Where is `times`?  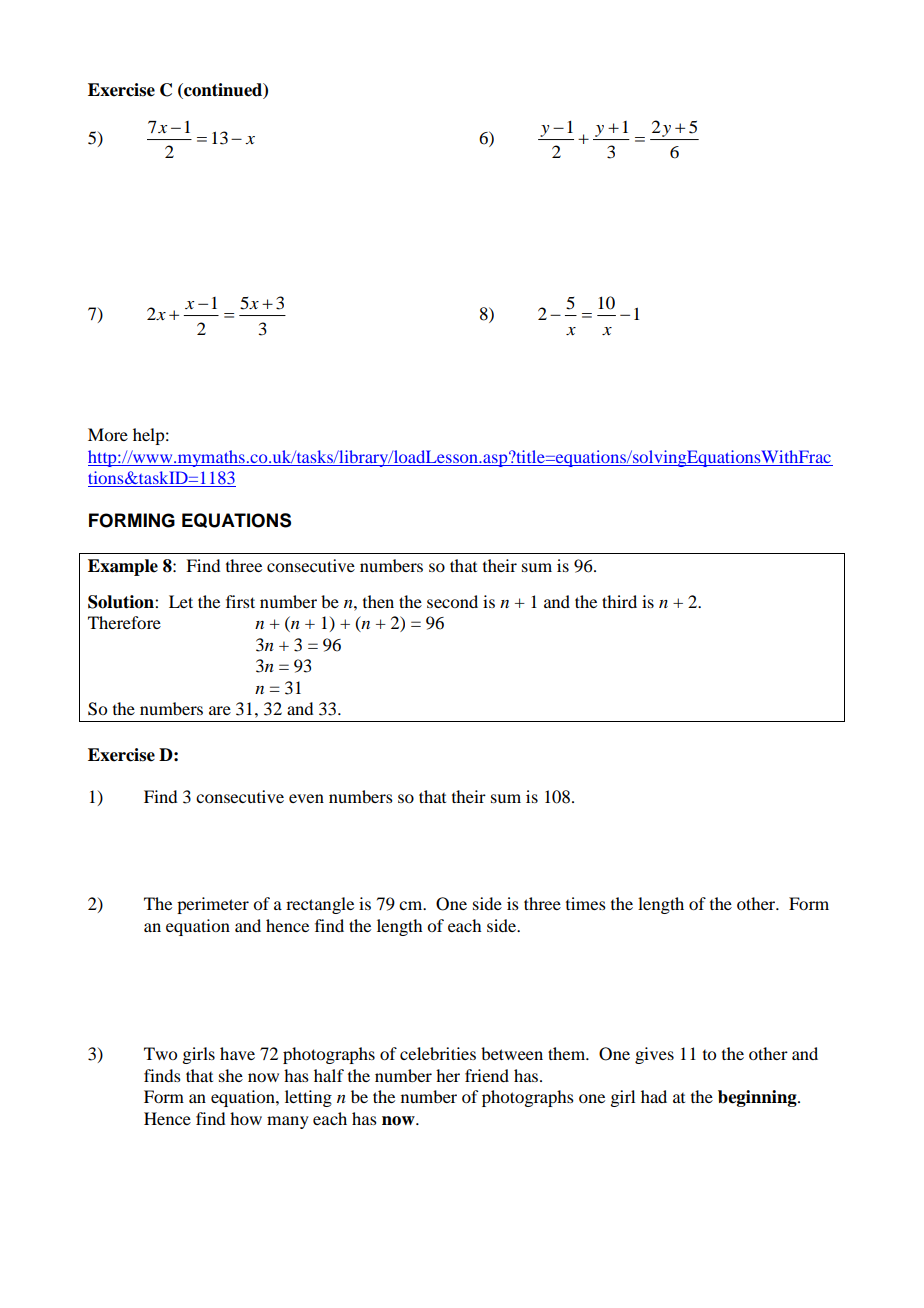
times is located at coordinates (586, 903).
